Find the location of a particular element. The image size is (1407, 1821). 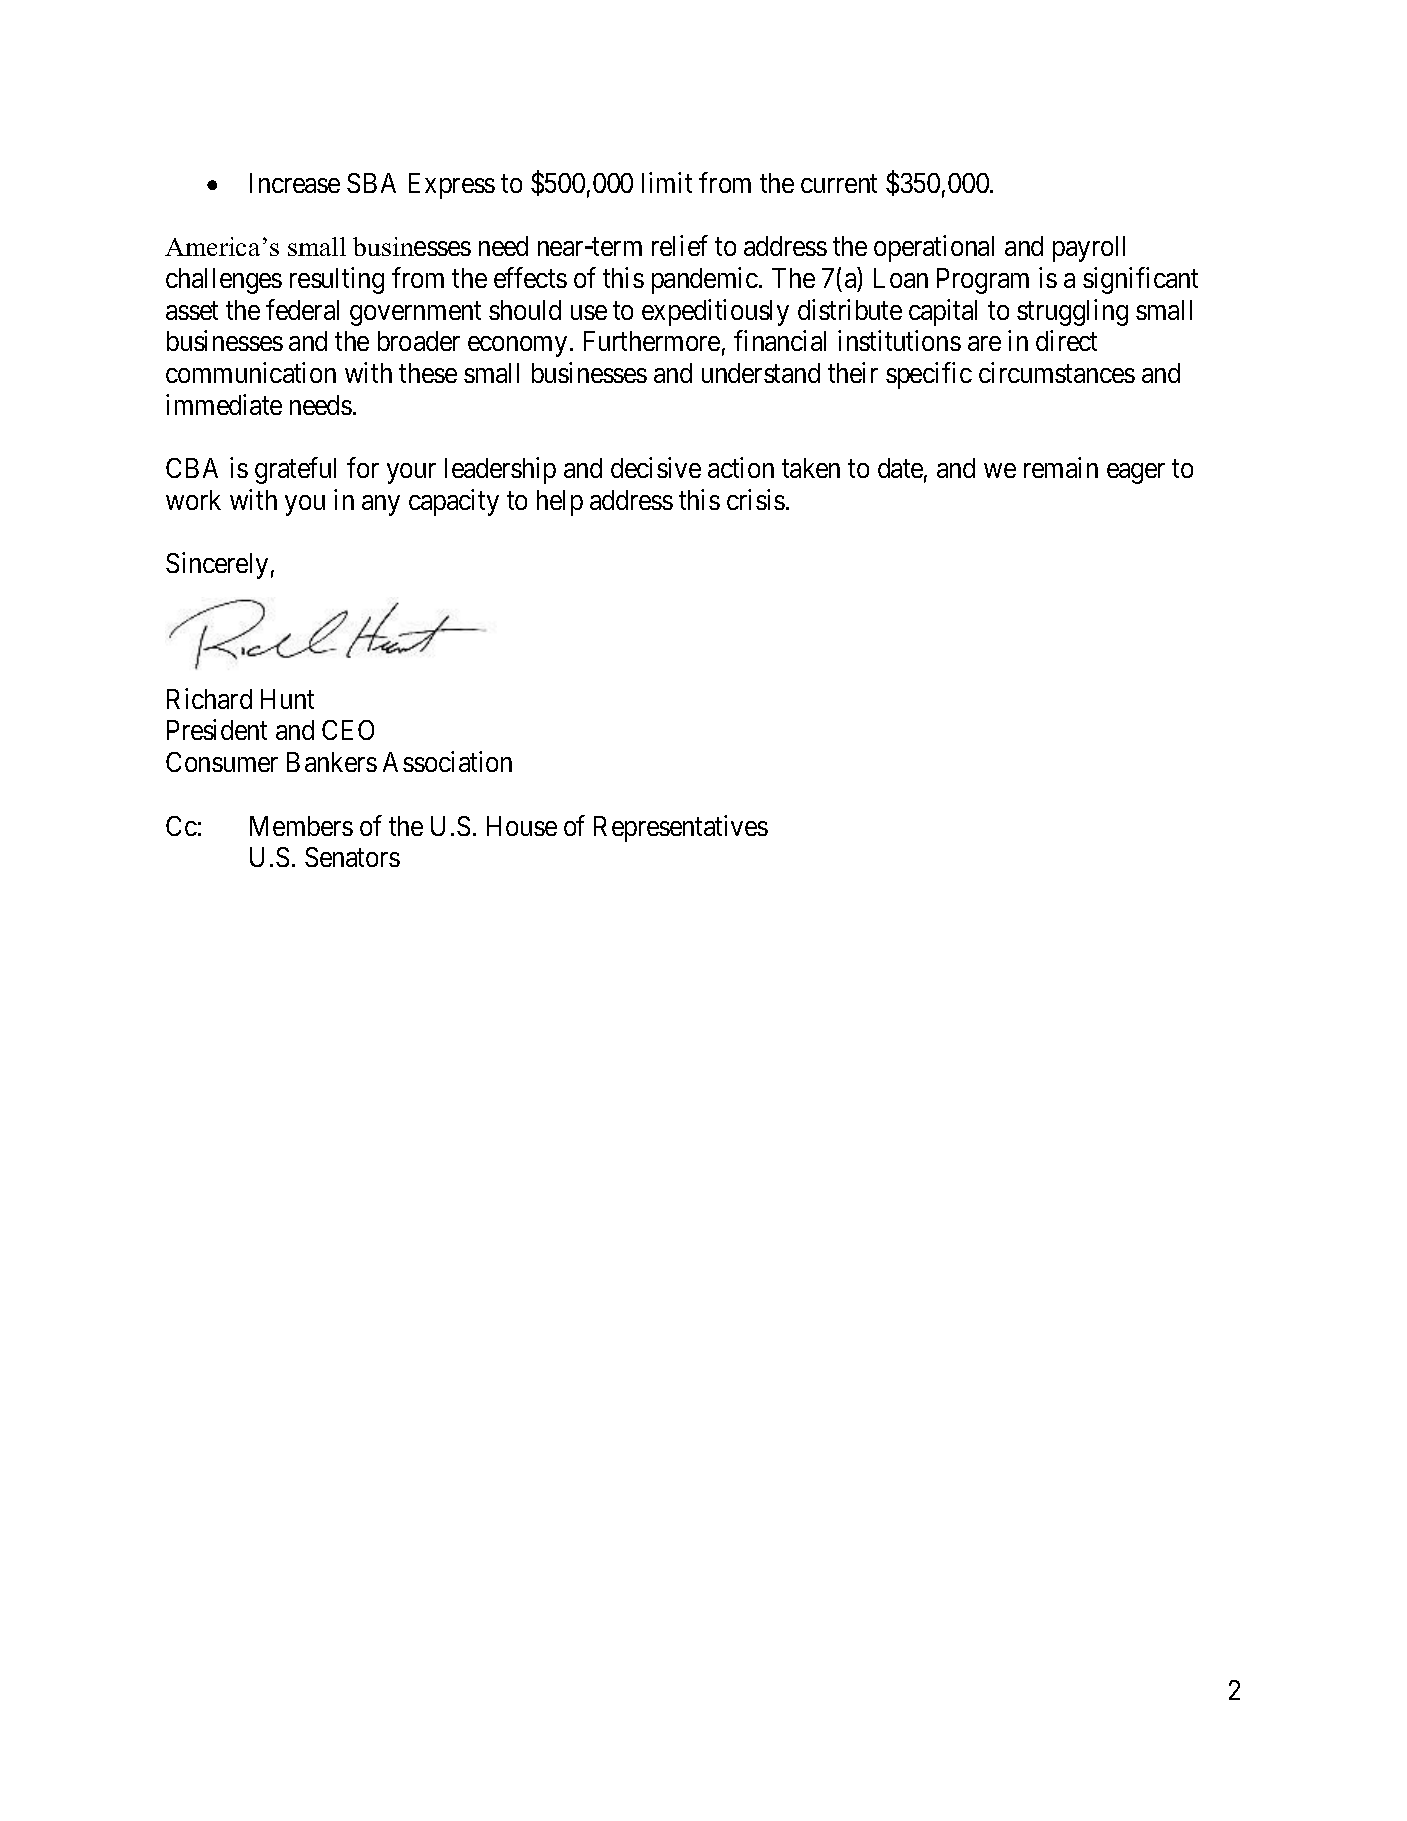

any is located at coordinates (381, 505).
